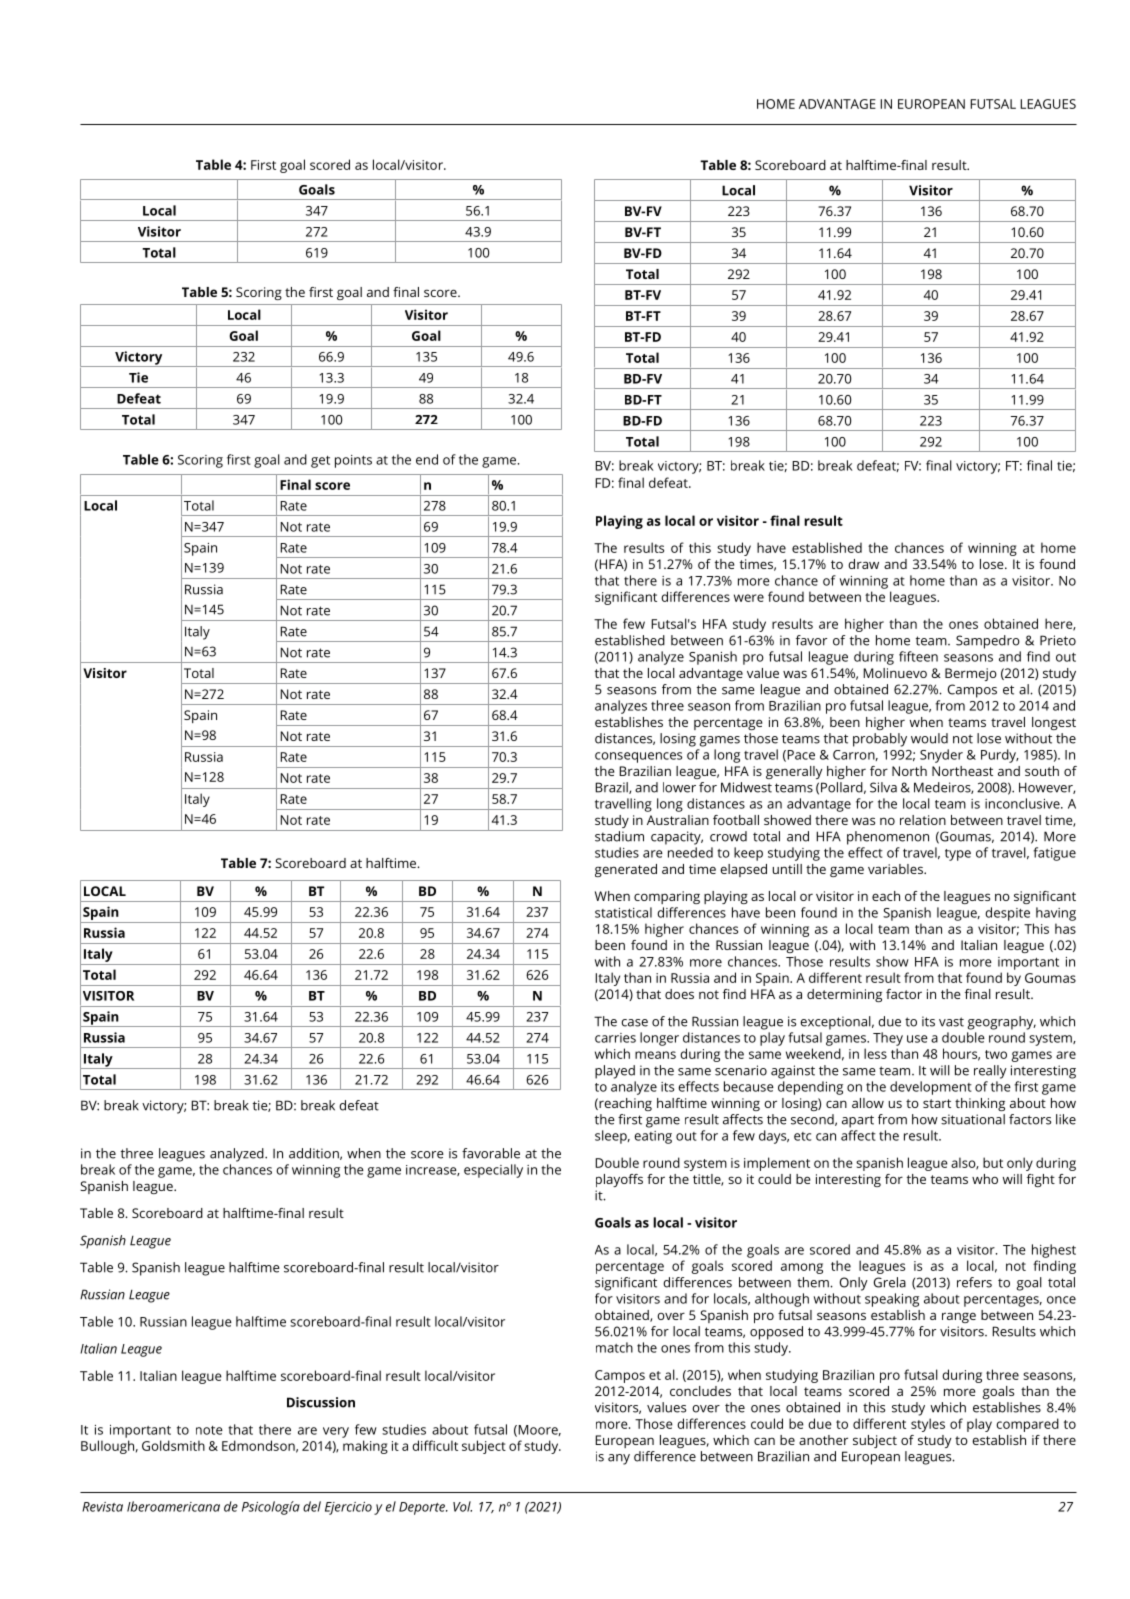  I want to click on styles, so click(928, 1425).
